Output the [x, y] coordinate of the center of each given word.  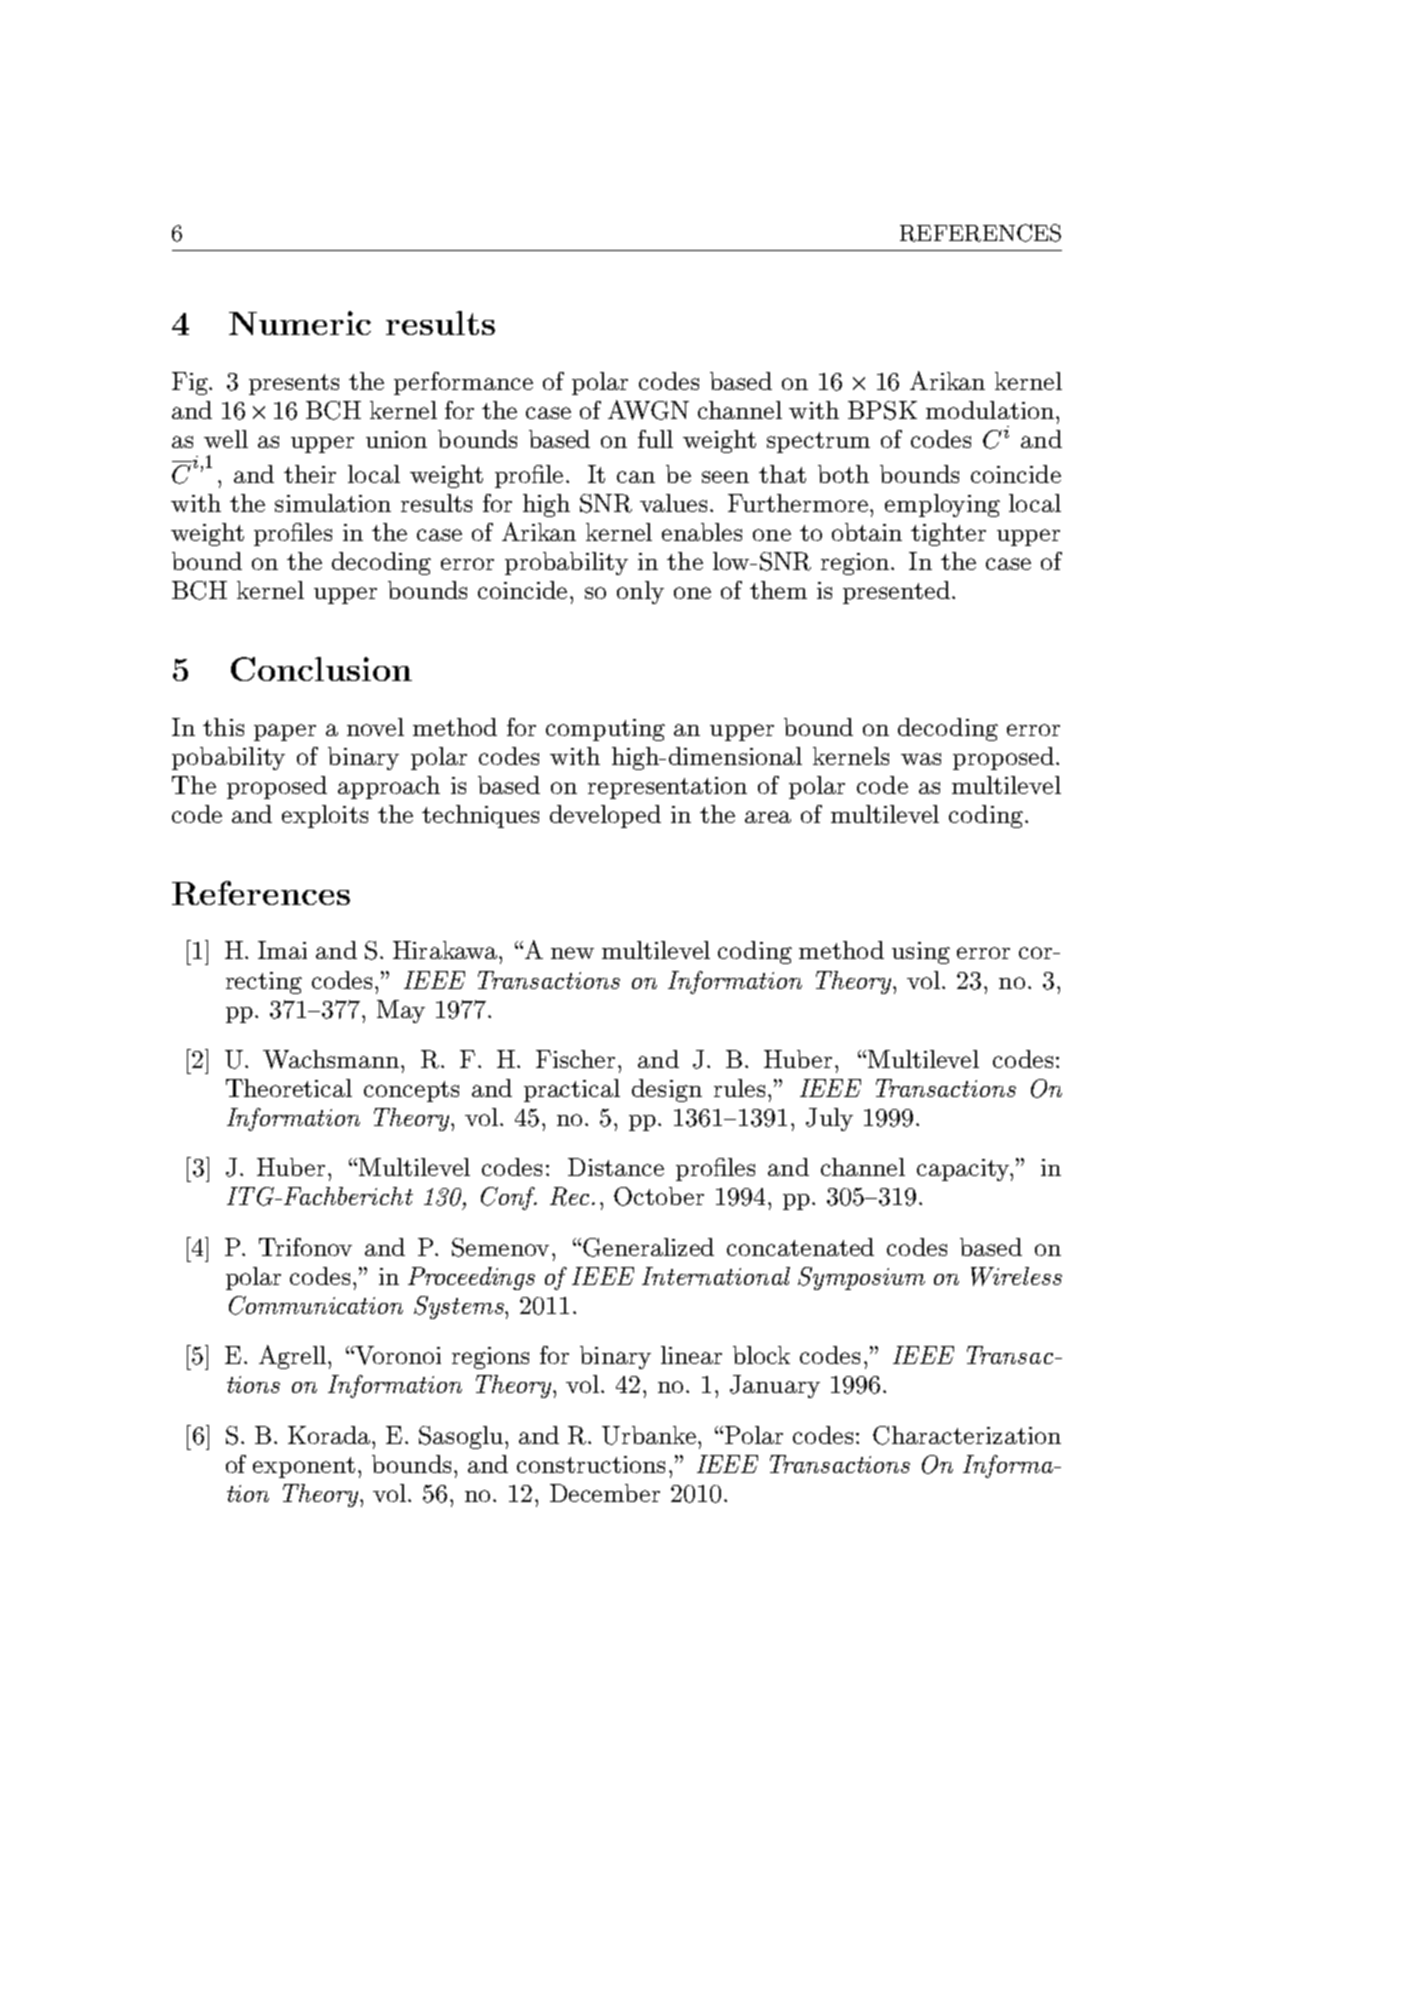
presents [294, 384]
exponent [304, 1467]
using [921, 953]
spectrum [818, 442]
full [655, 439]
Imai [282, 950]
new [572, 953]
